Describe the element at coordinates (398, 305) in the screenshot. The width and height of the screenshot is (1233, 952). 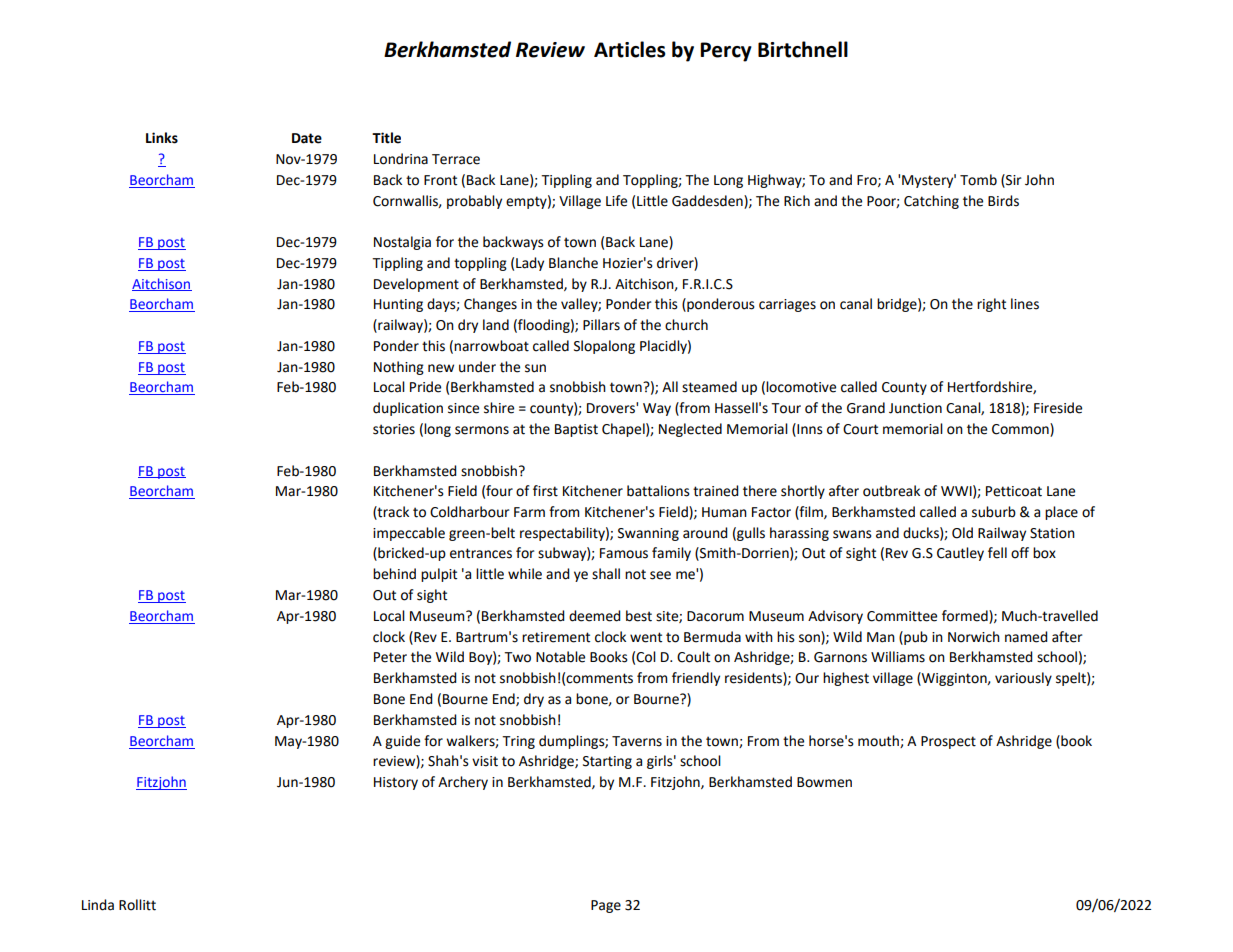
I see `Hunting` at that location.
